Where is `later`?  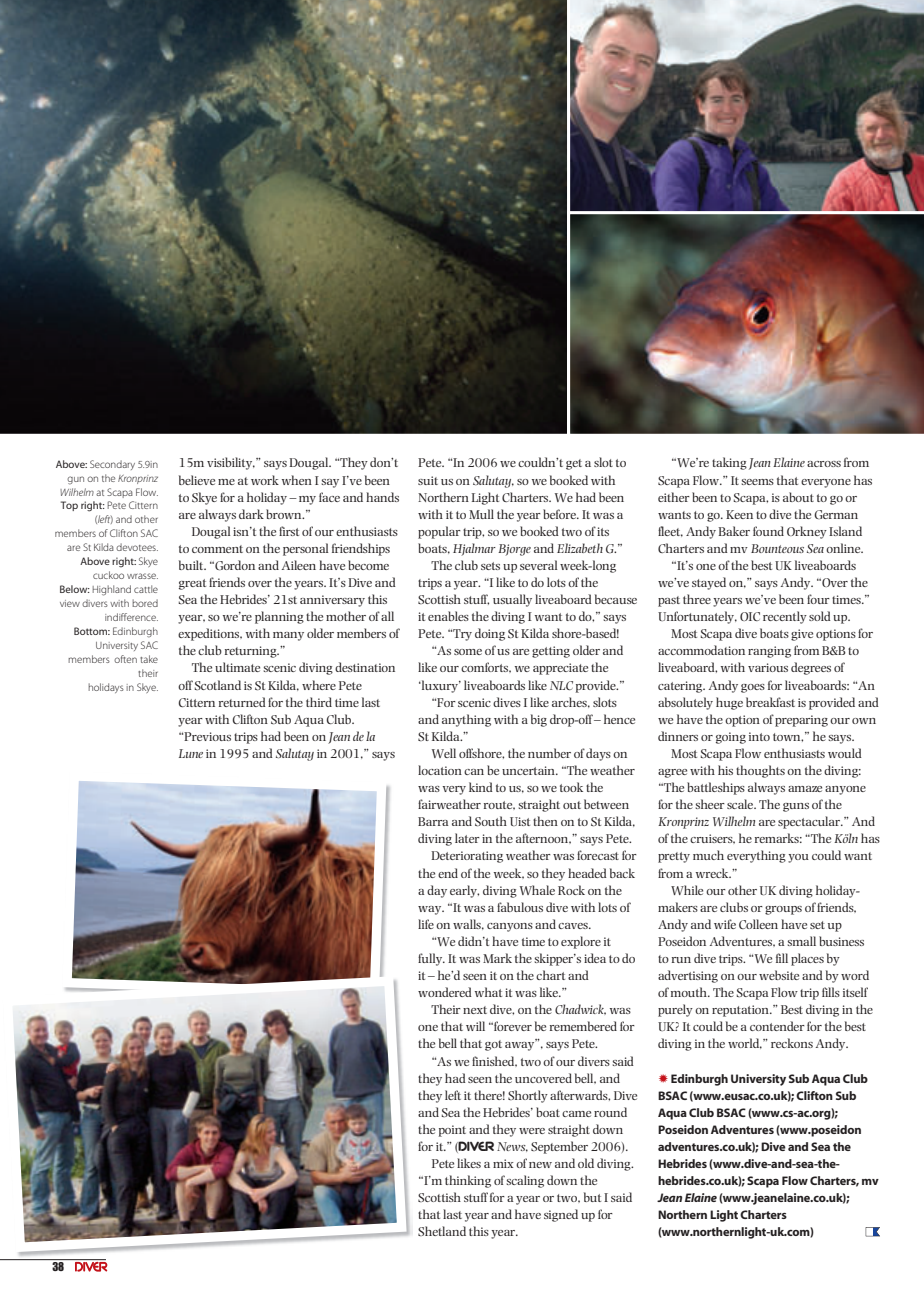
later is located at coordinates (467, 838).
